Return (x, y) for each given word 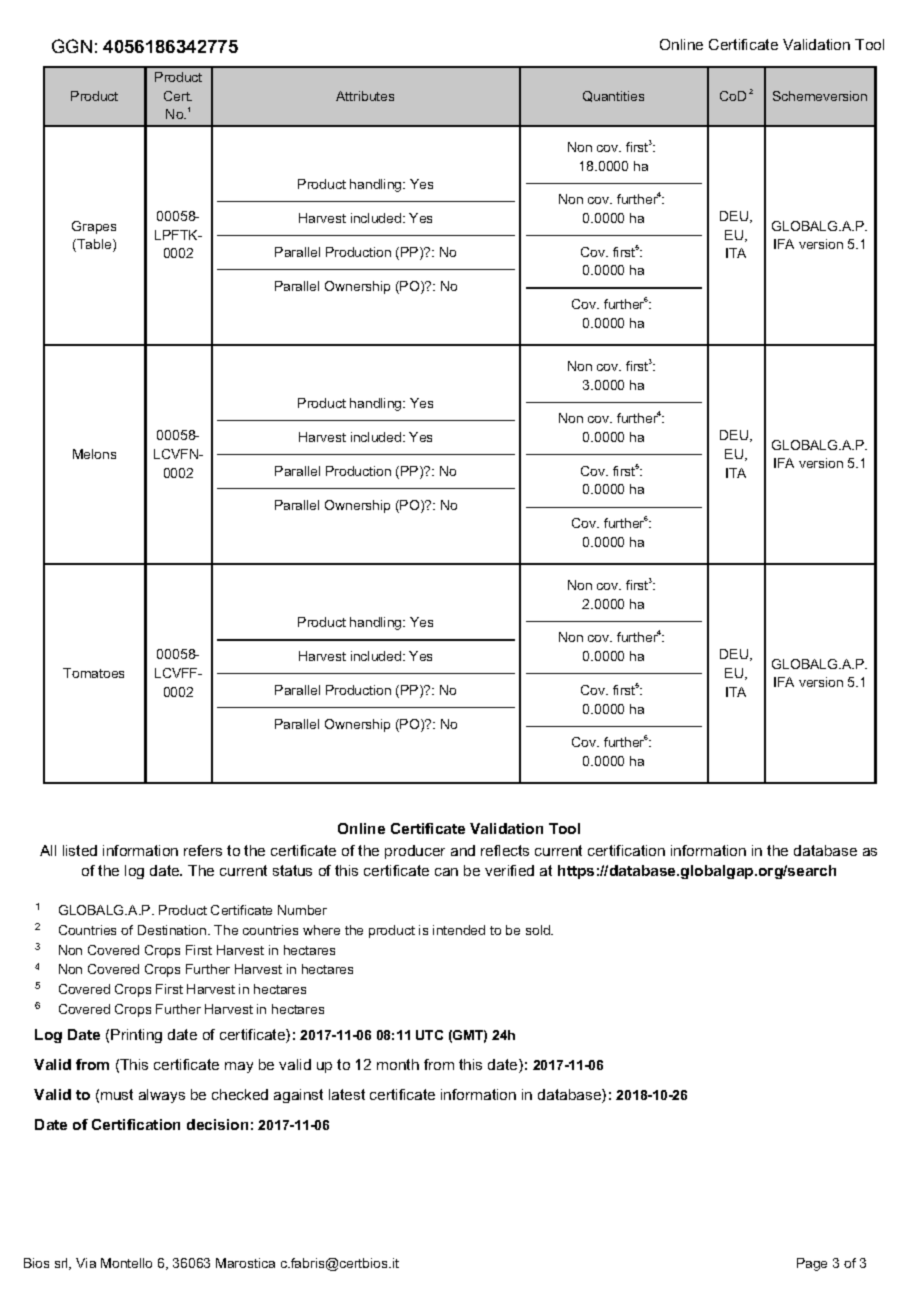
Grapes (94, 227)
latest (347, 1094)
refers (203, 850)
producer (415, 852)
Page (812, 1264)
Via (86, 1263)
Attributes (365, 96)
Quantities (613, 96)
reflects (505, 850)
